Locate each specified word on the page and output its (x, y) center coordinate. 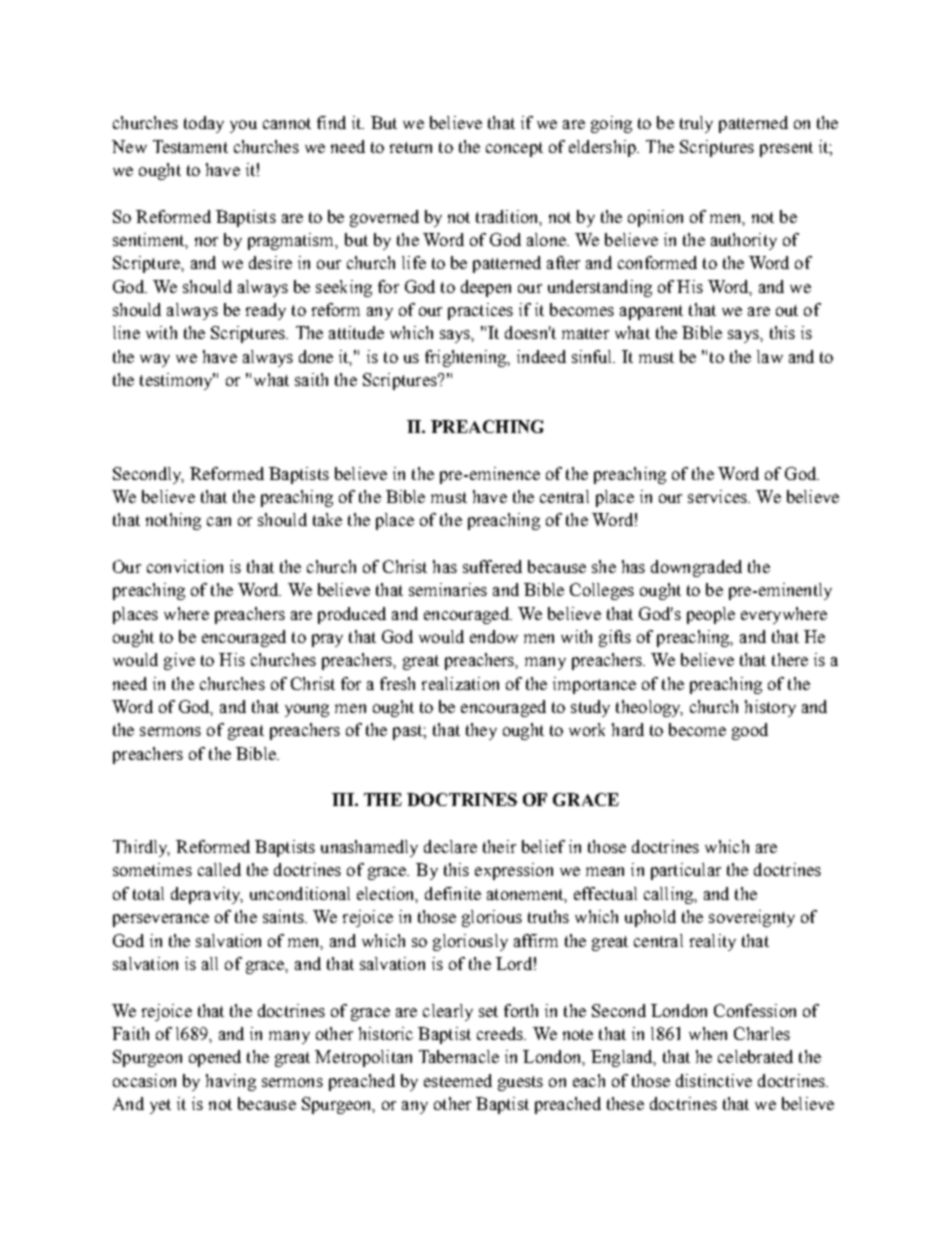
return (411, 147)
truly (696, 124)
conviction (185, 566)
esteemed (458, 1080)
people (711, 615)
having (231, 1082)
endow (494, 636)
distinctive (714, 1080)
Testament (190, 146)
